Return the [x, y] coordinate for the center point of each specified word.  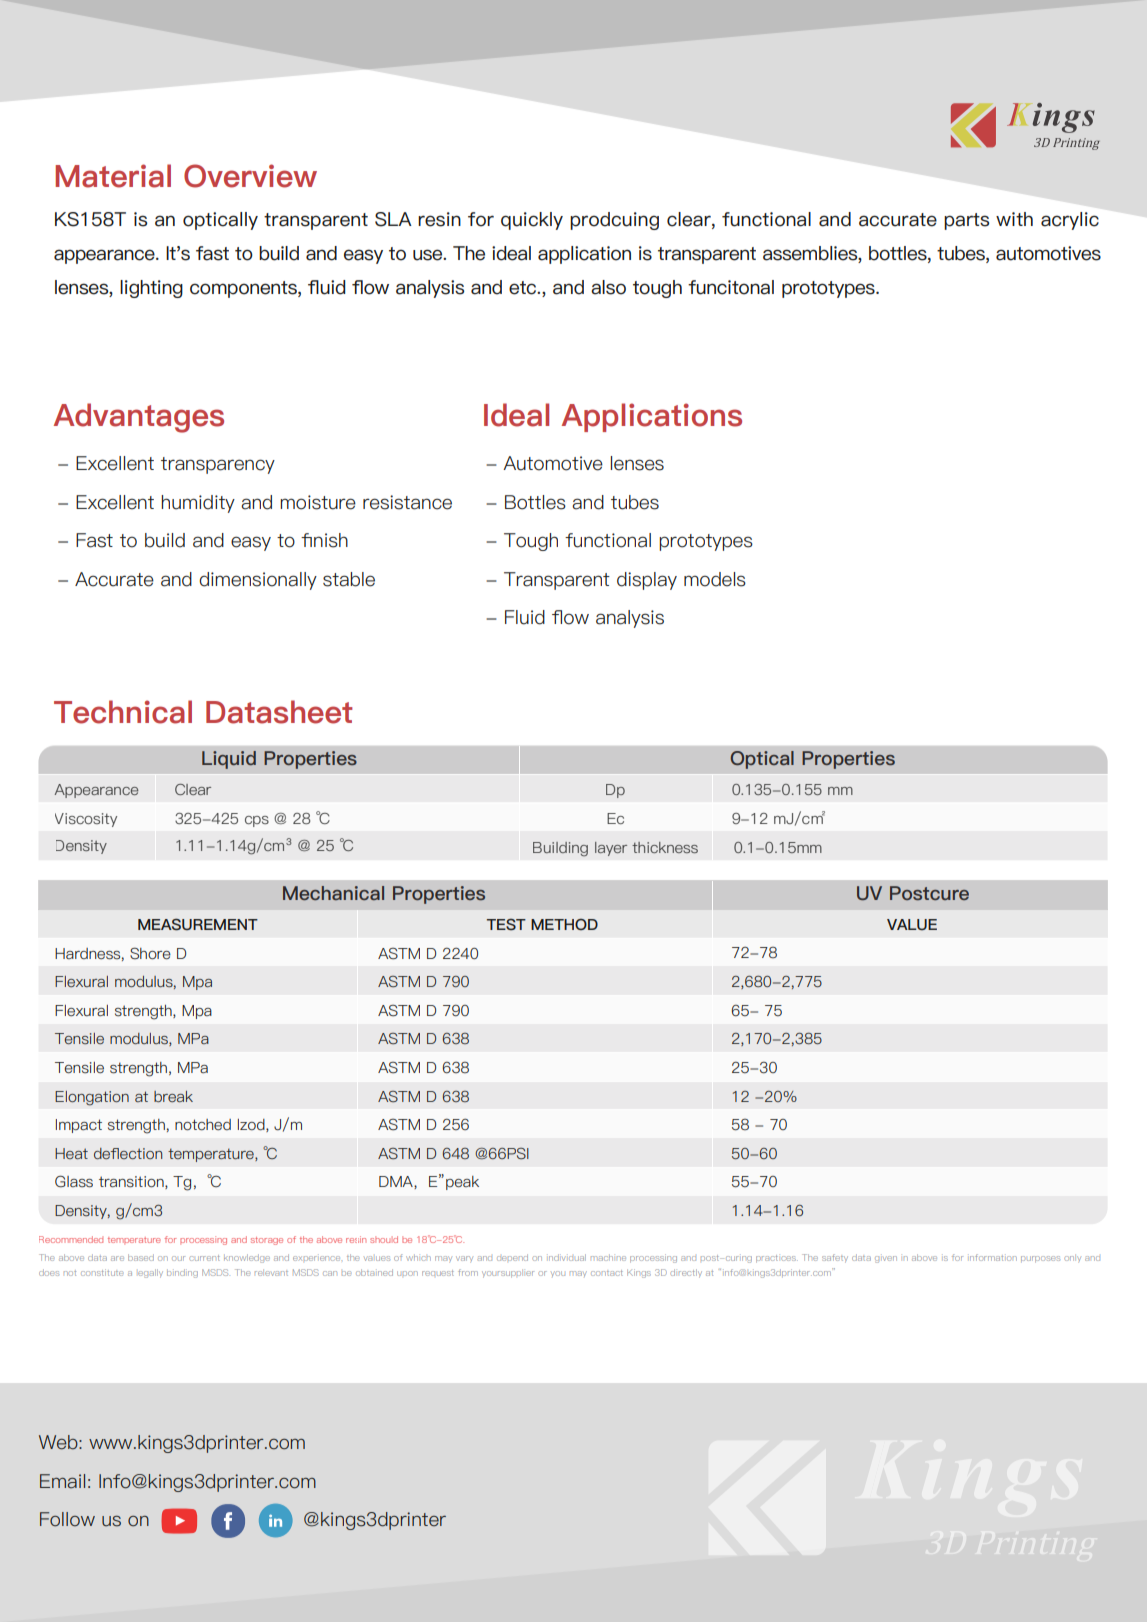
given [886, 1259]
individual [567, 1257]
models [715, 579]
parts [966, 221]
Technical [123, 712]
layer [611, 849]
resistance [407, 502]
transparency [218, 465]
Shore [150, 953]
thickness [665, 847]
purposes [1040, 1259]
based [141, 1257]
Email [62, 1481]
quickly [532, 221]
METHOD [564, 924]
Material [113, 176]
